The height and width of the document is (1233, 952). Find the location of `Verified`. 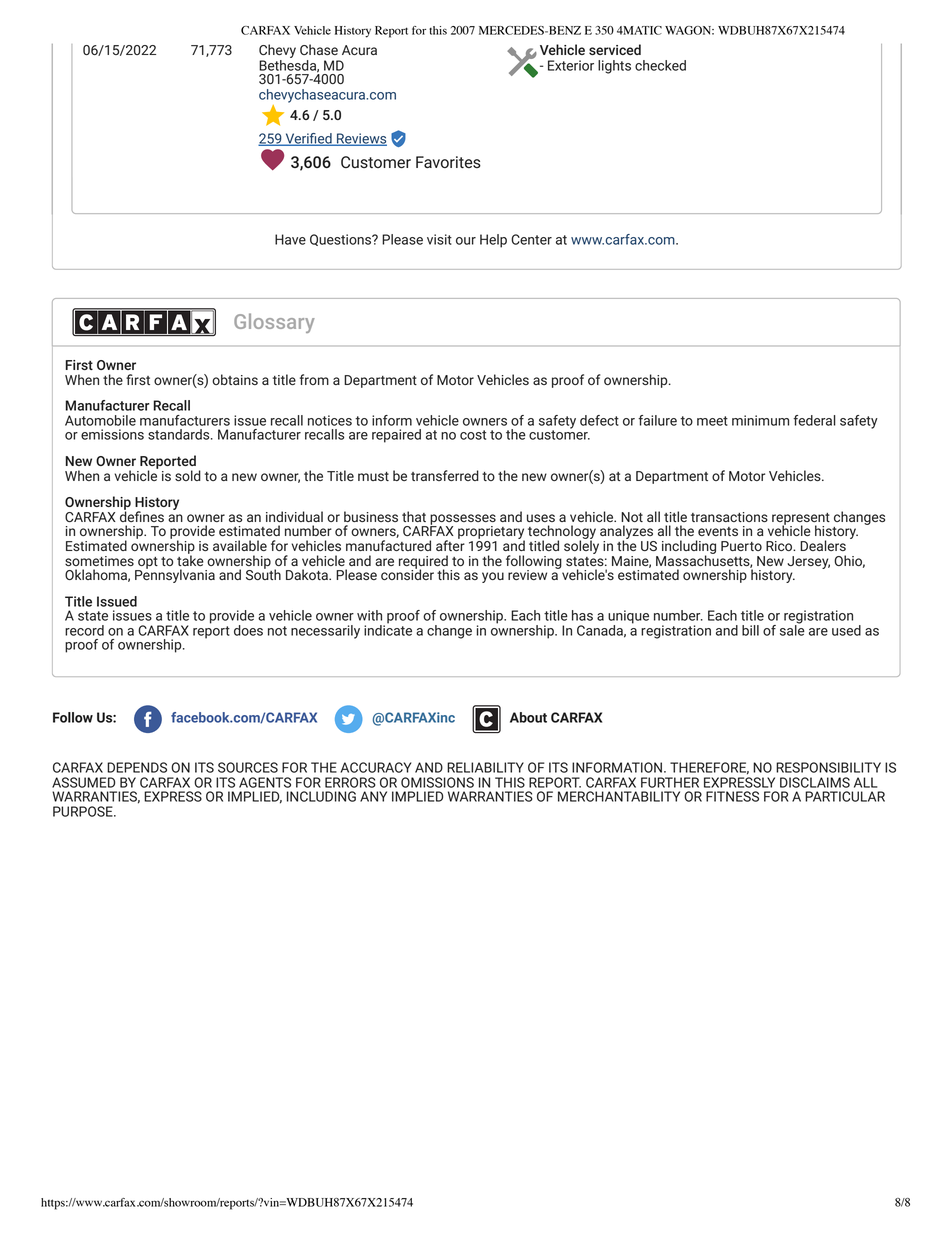

Verified is located at coordinates (308, 139).
